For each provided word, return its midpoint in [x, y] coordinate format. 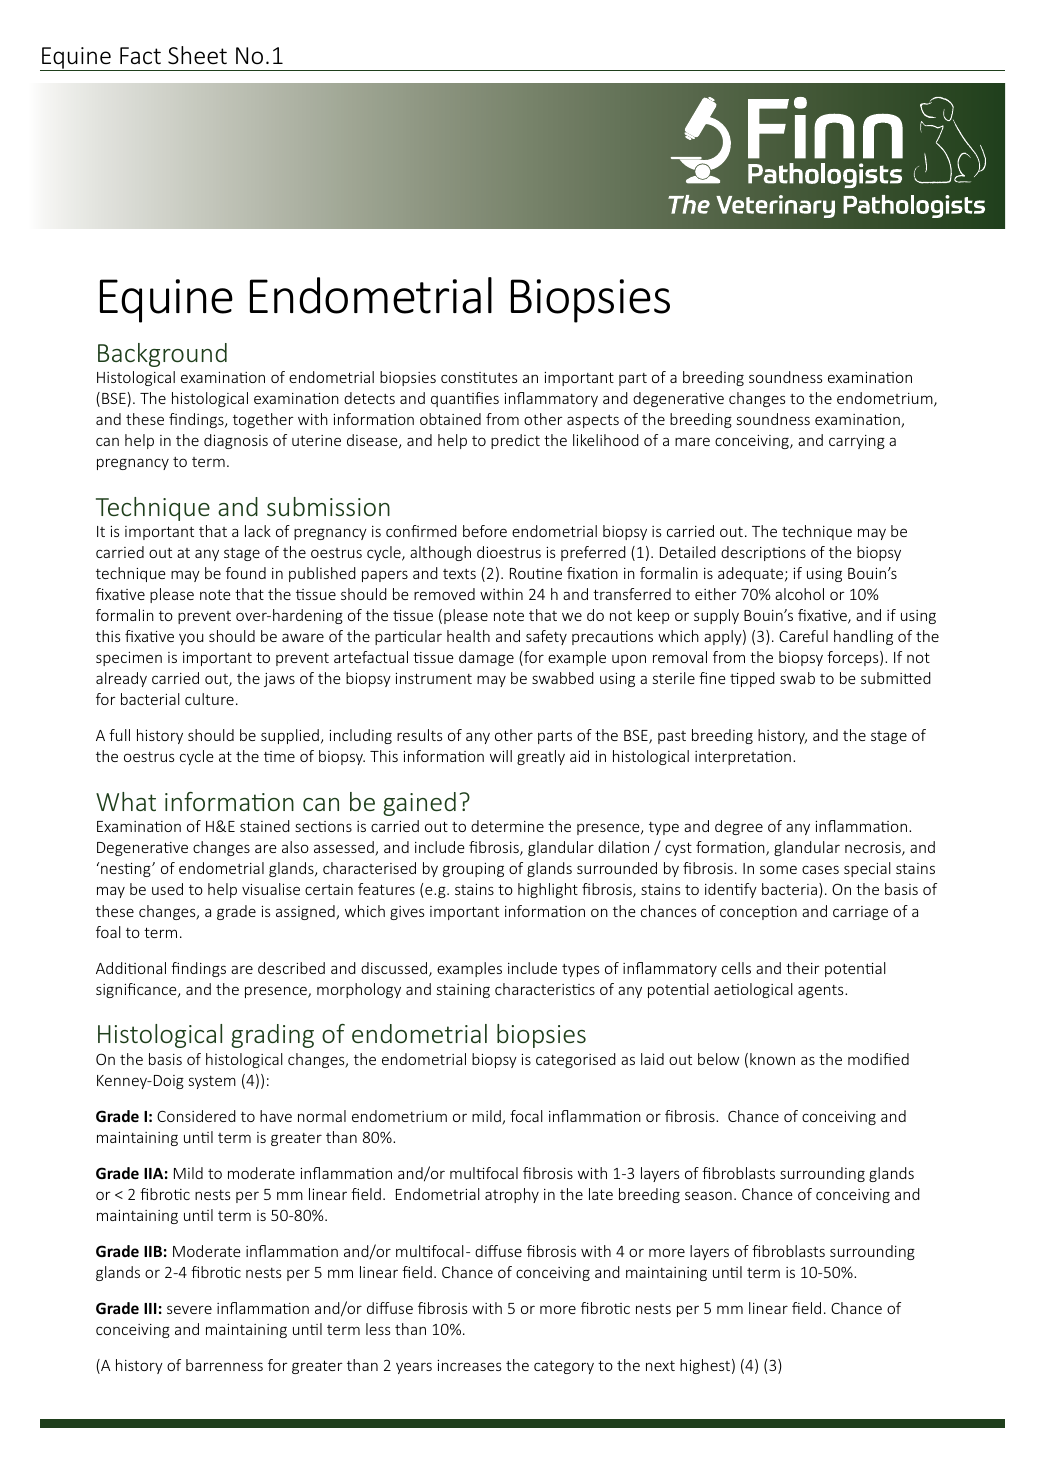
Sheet [197, 55]
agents [822, 991]
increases [469, 1365]
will [501, 756]
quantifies [465, 399]
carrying [857, 442]
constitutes [479, 377]
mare [692, 441]
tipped [752, 679]
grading [272, 1036]
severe [189, 1309]
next [660, 1366]
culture [209, 699]
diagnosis [236, 441]
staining [463, 991]
